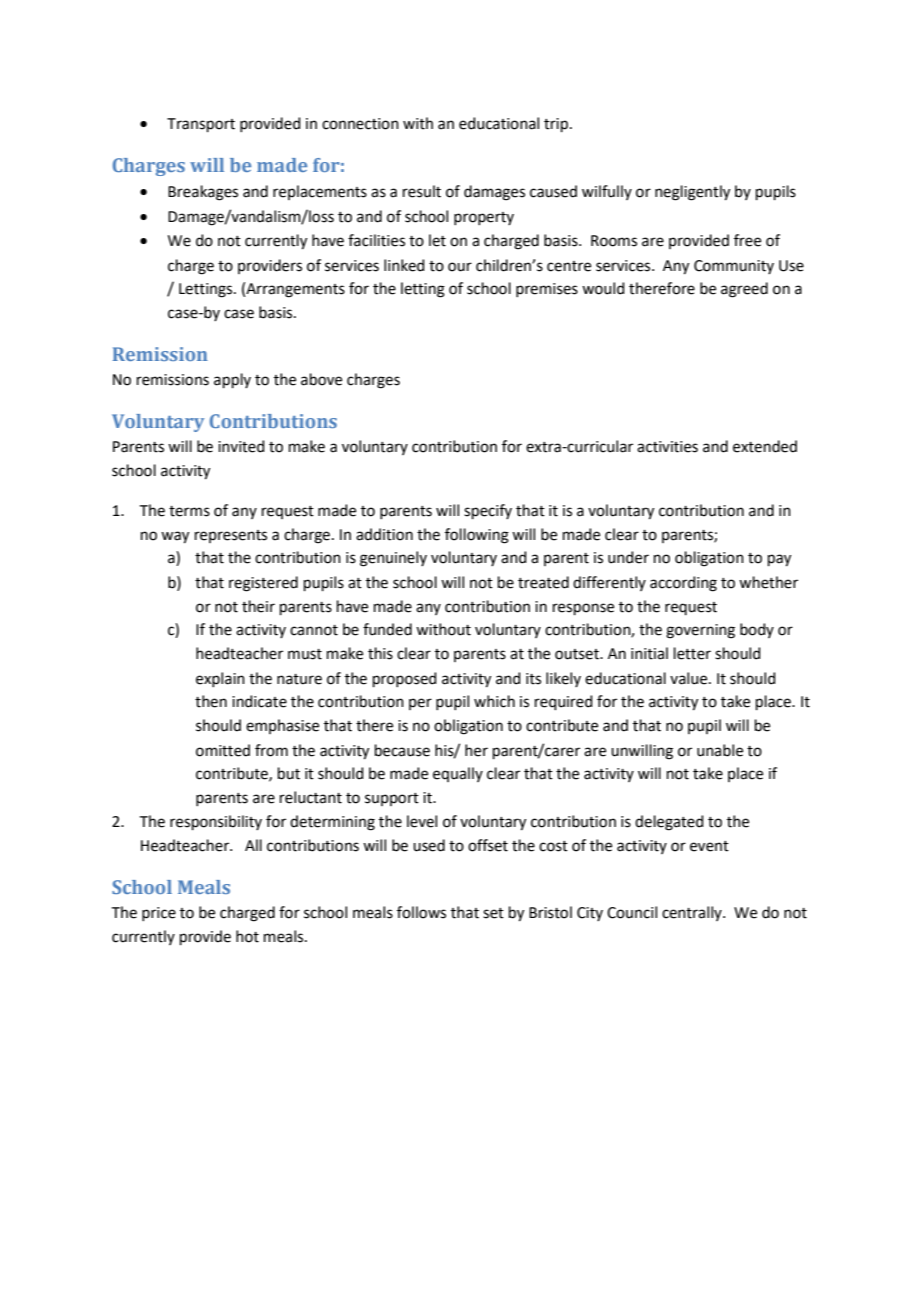 The height and width of the screenshot is (1308, 924). What do you see at coordinates (692, 193) in the screenshot?
I see `negligently` at bounding box center [692, 193].
